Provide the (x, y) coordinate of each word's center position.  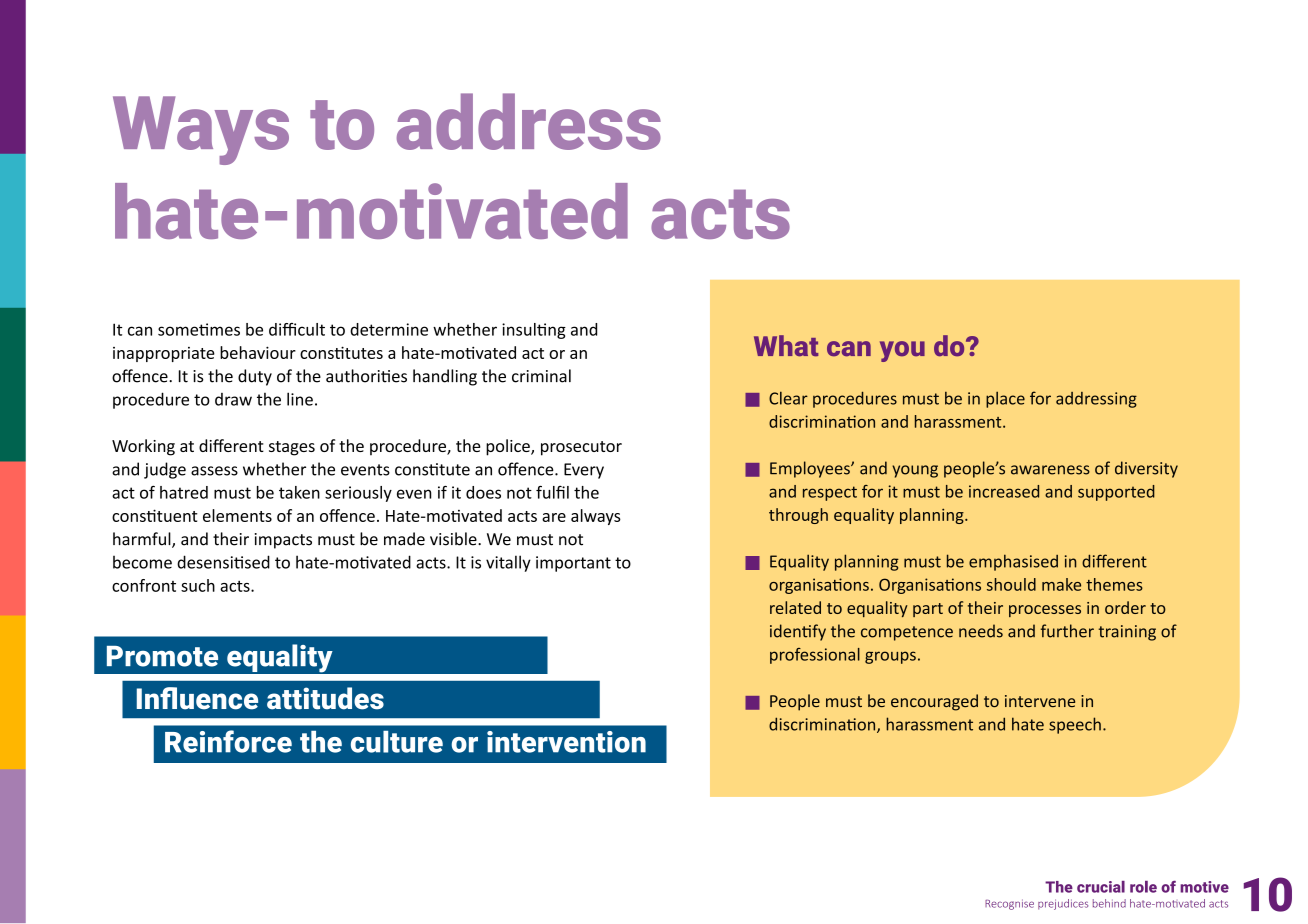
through (798, 516)
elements (237, 515)
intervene (1040, 701)
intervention (566, 742)
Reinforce (228, 741)
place (1005, 399)
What (786, 346)
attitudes (325, 698)
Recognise (1009, 904)
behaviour (258, 352)
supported (1116, 493)
